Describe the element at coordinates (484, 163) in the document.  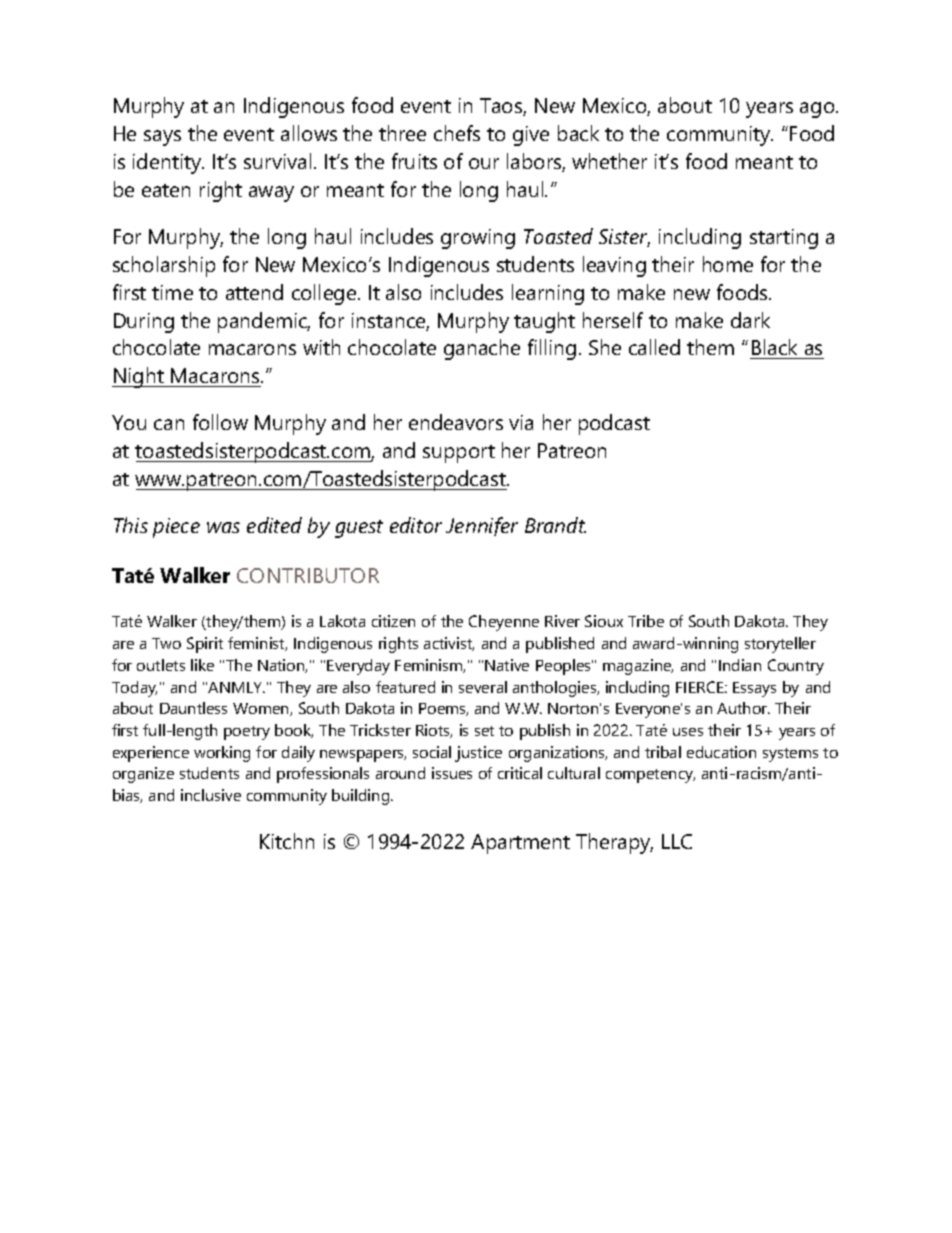
I see `our` at that location.
